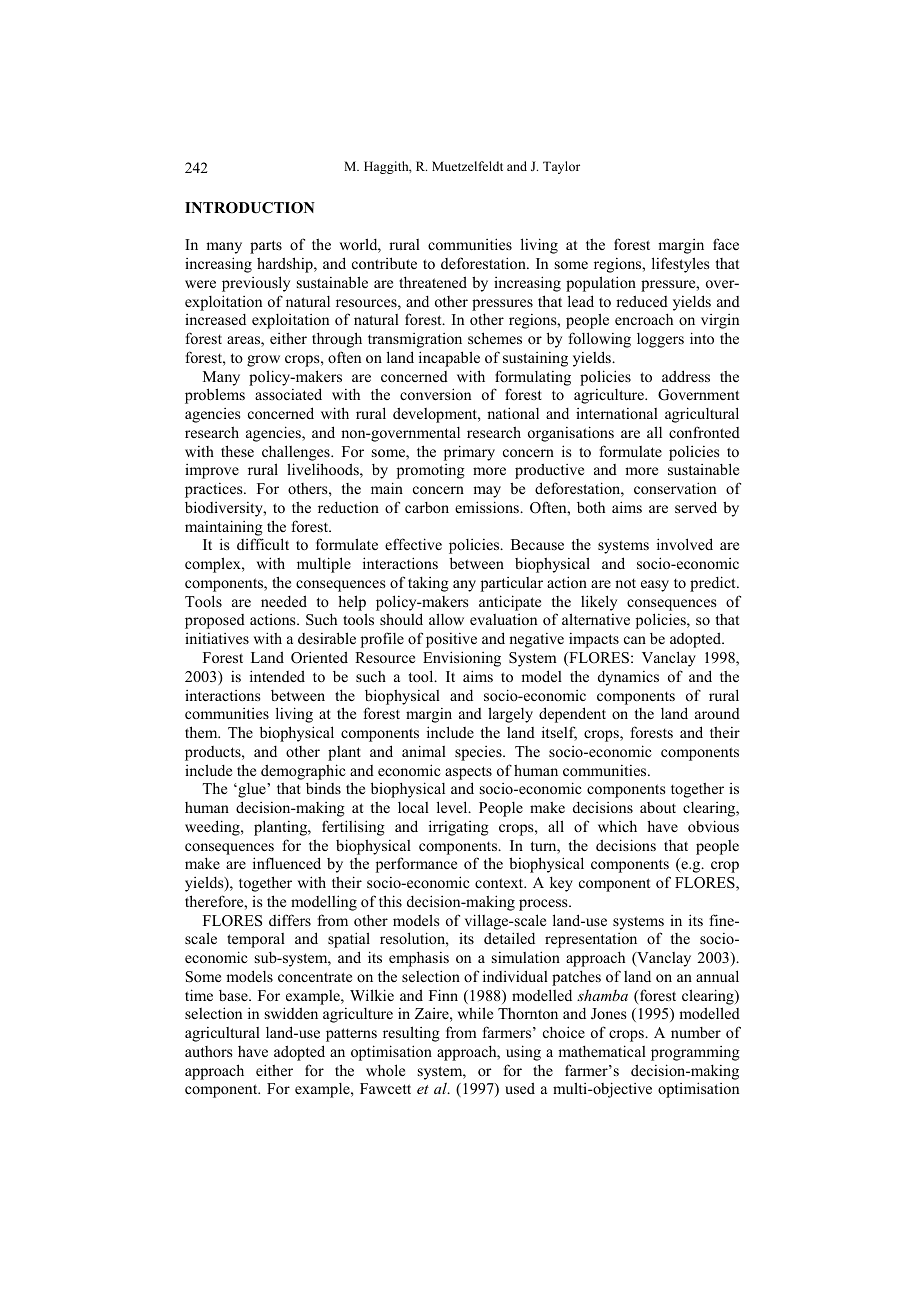 This image has height=1308, width=924. I want to click on conservation, so click(675, 488).
